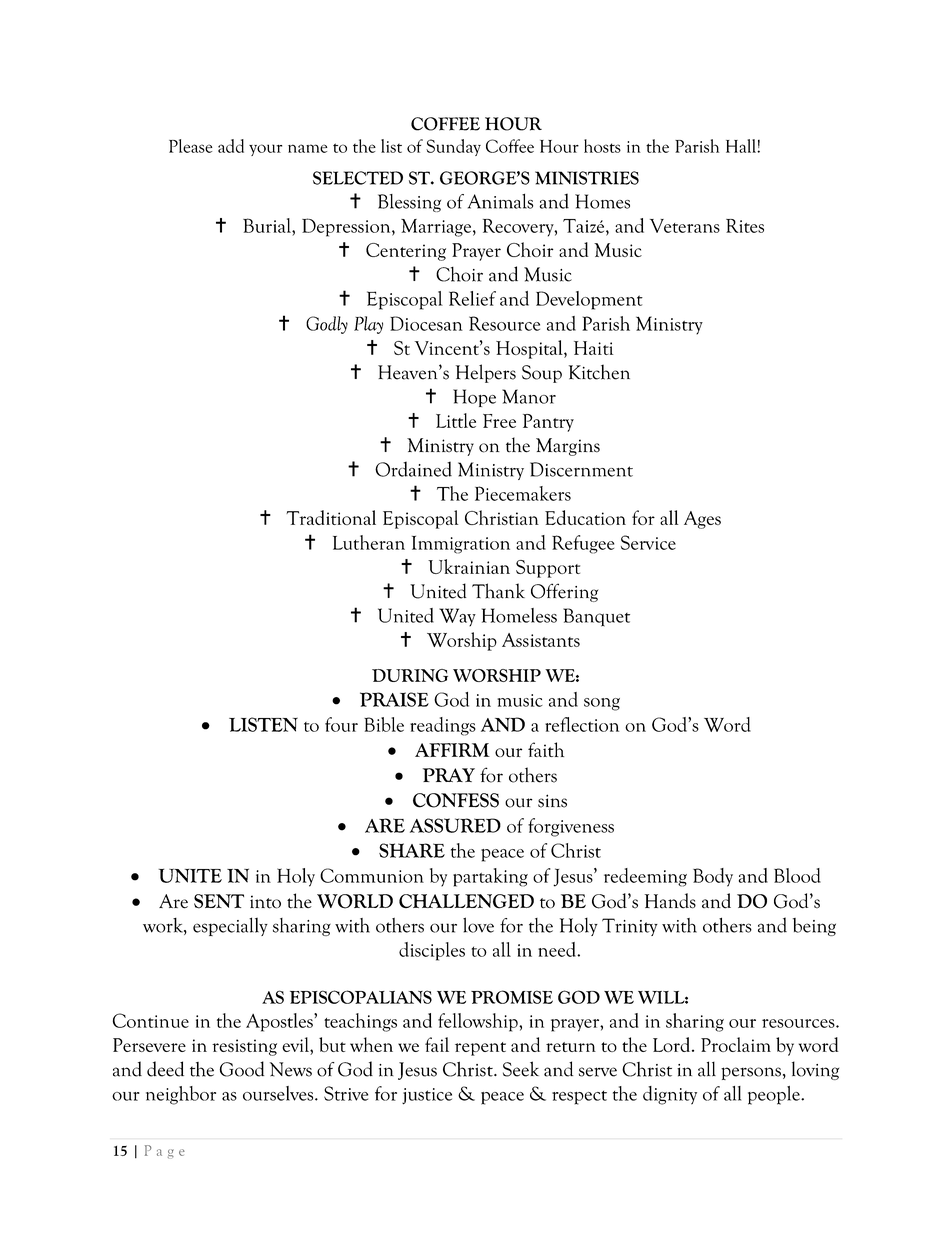 This page has height=1233, width=952. I want to click on Way, so click(457, 617).
